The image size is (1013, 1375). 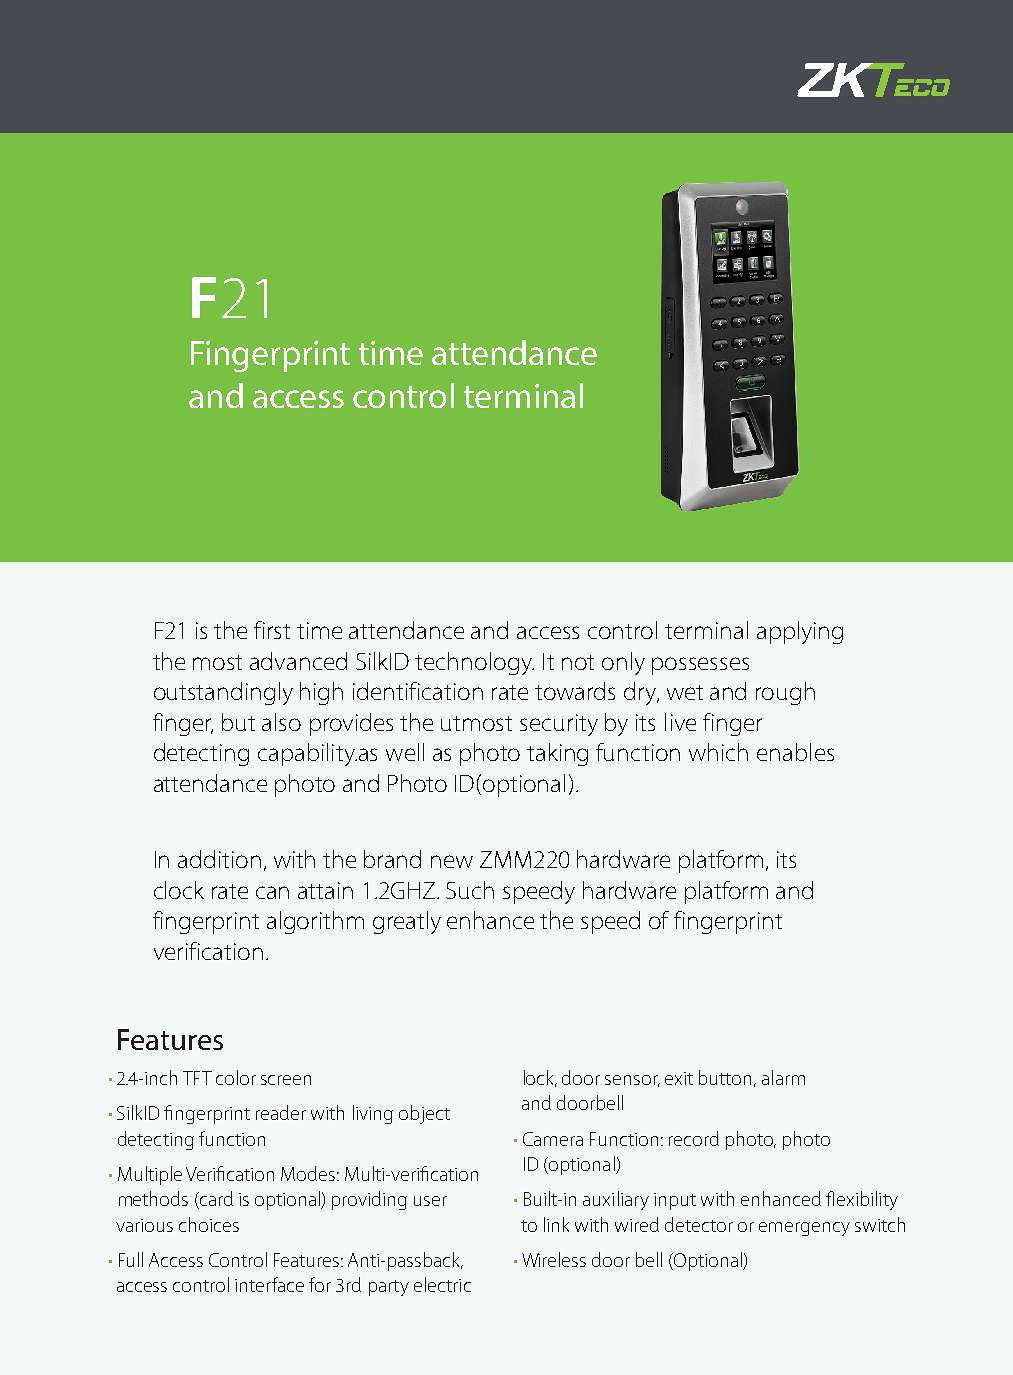 What do you see at coordinates (315, 922) in the screenshot?
I see `algorithm` at bounding box center [315, 922].
